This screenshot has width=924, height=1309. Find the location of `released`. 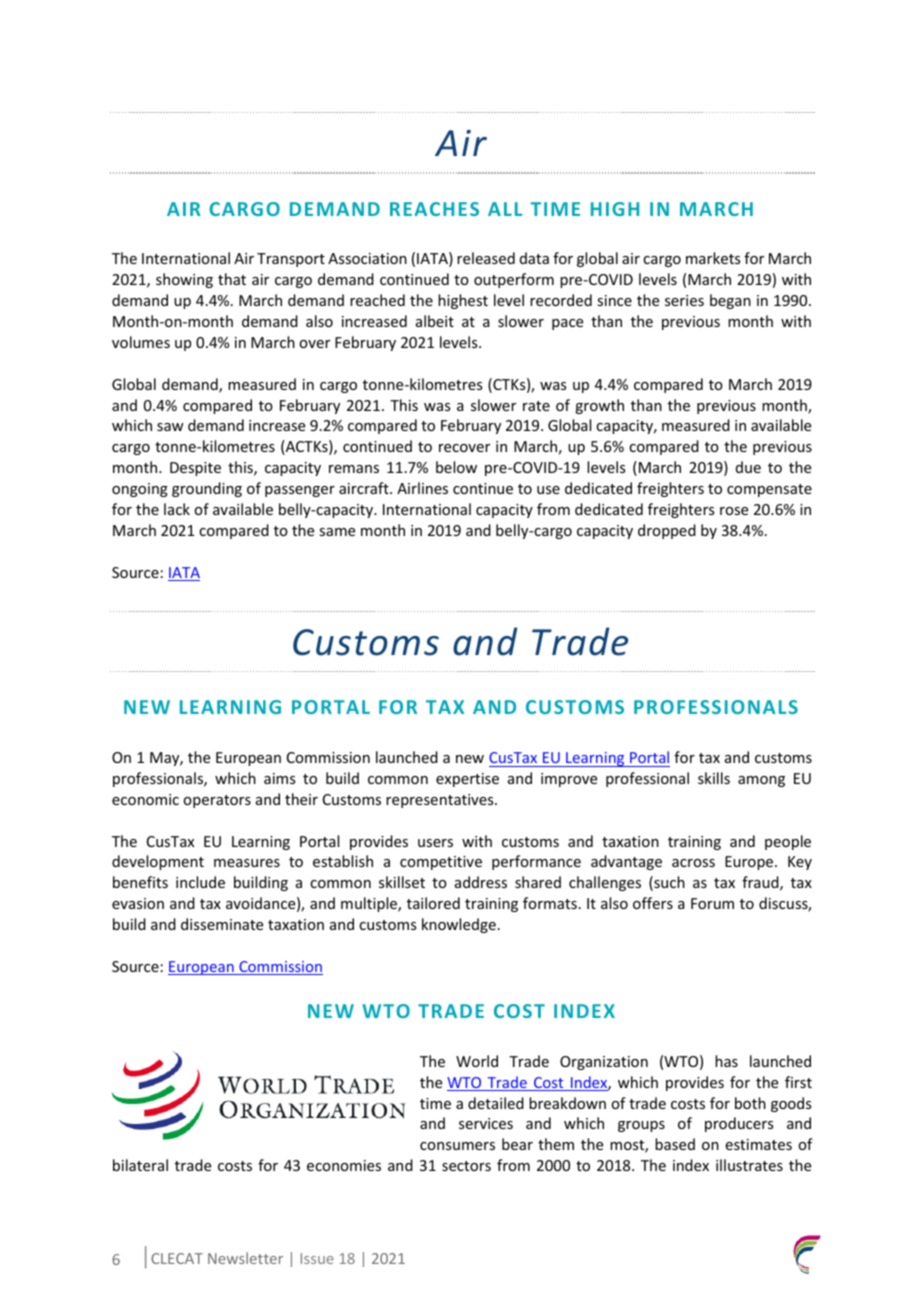

released is located at coordinates (486, 258).
